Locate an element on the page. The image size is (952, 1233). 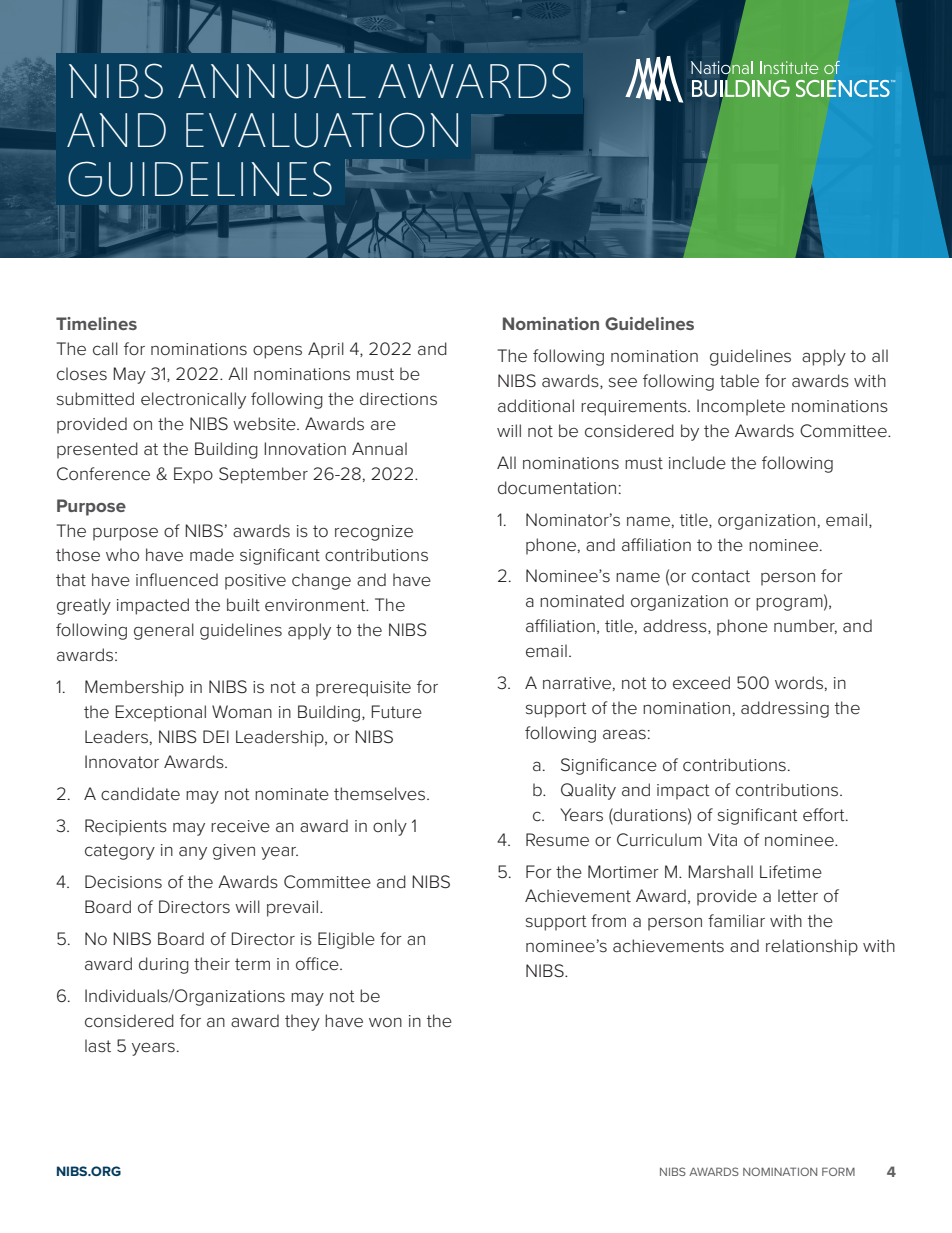
only is located at coordinates (390, 827).
